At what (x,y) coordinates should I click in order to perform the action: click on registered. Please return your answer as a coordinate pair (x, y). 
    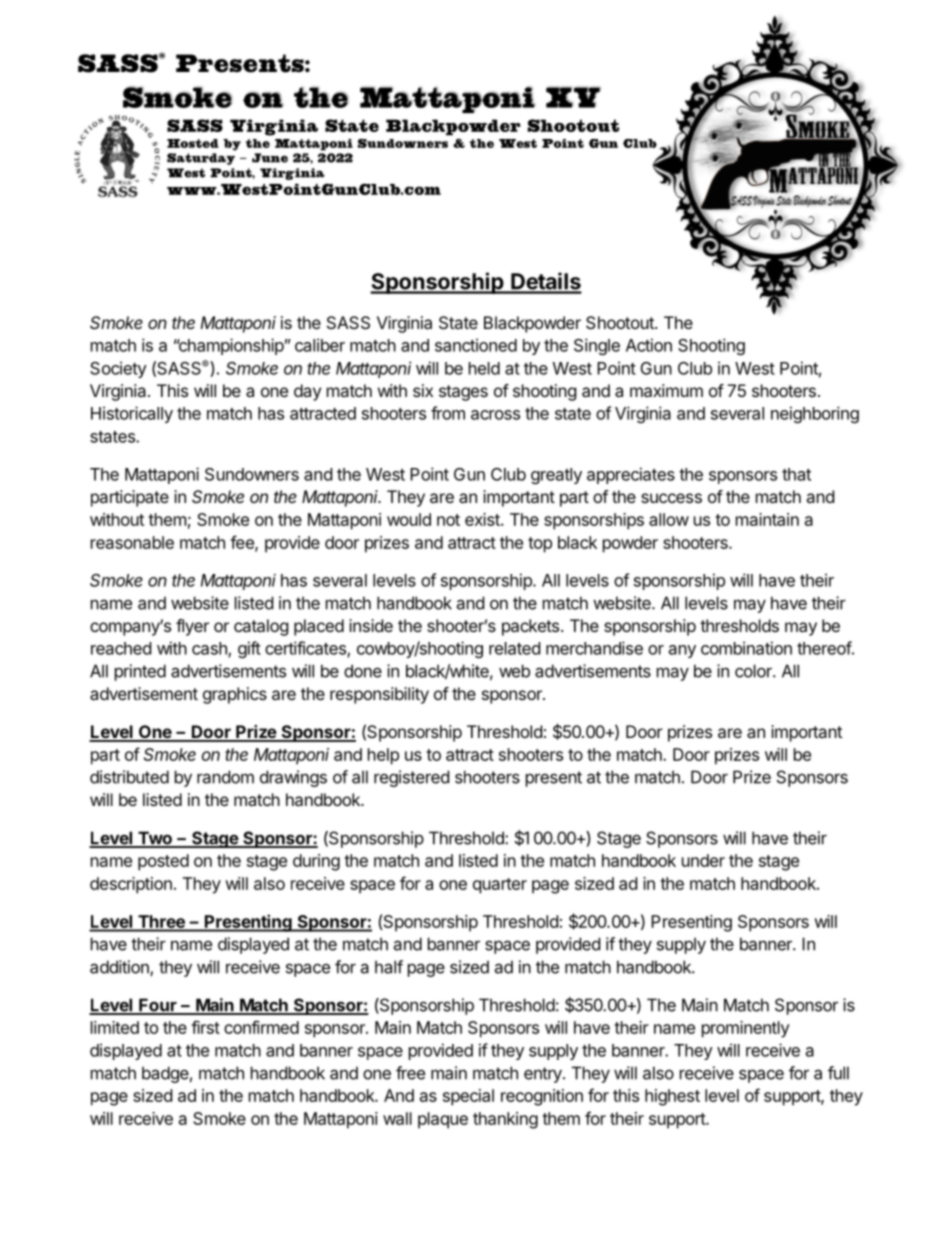
    Looking at the image, I should click on (411, 778).
